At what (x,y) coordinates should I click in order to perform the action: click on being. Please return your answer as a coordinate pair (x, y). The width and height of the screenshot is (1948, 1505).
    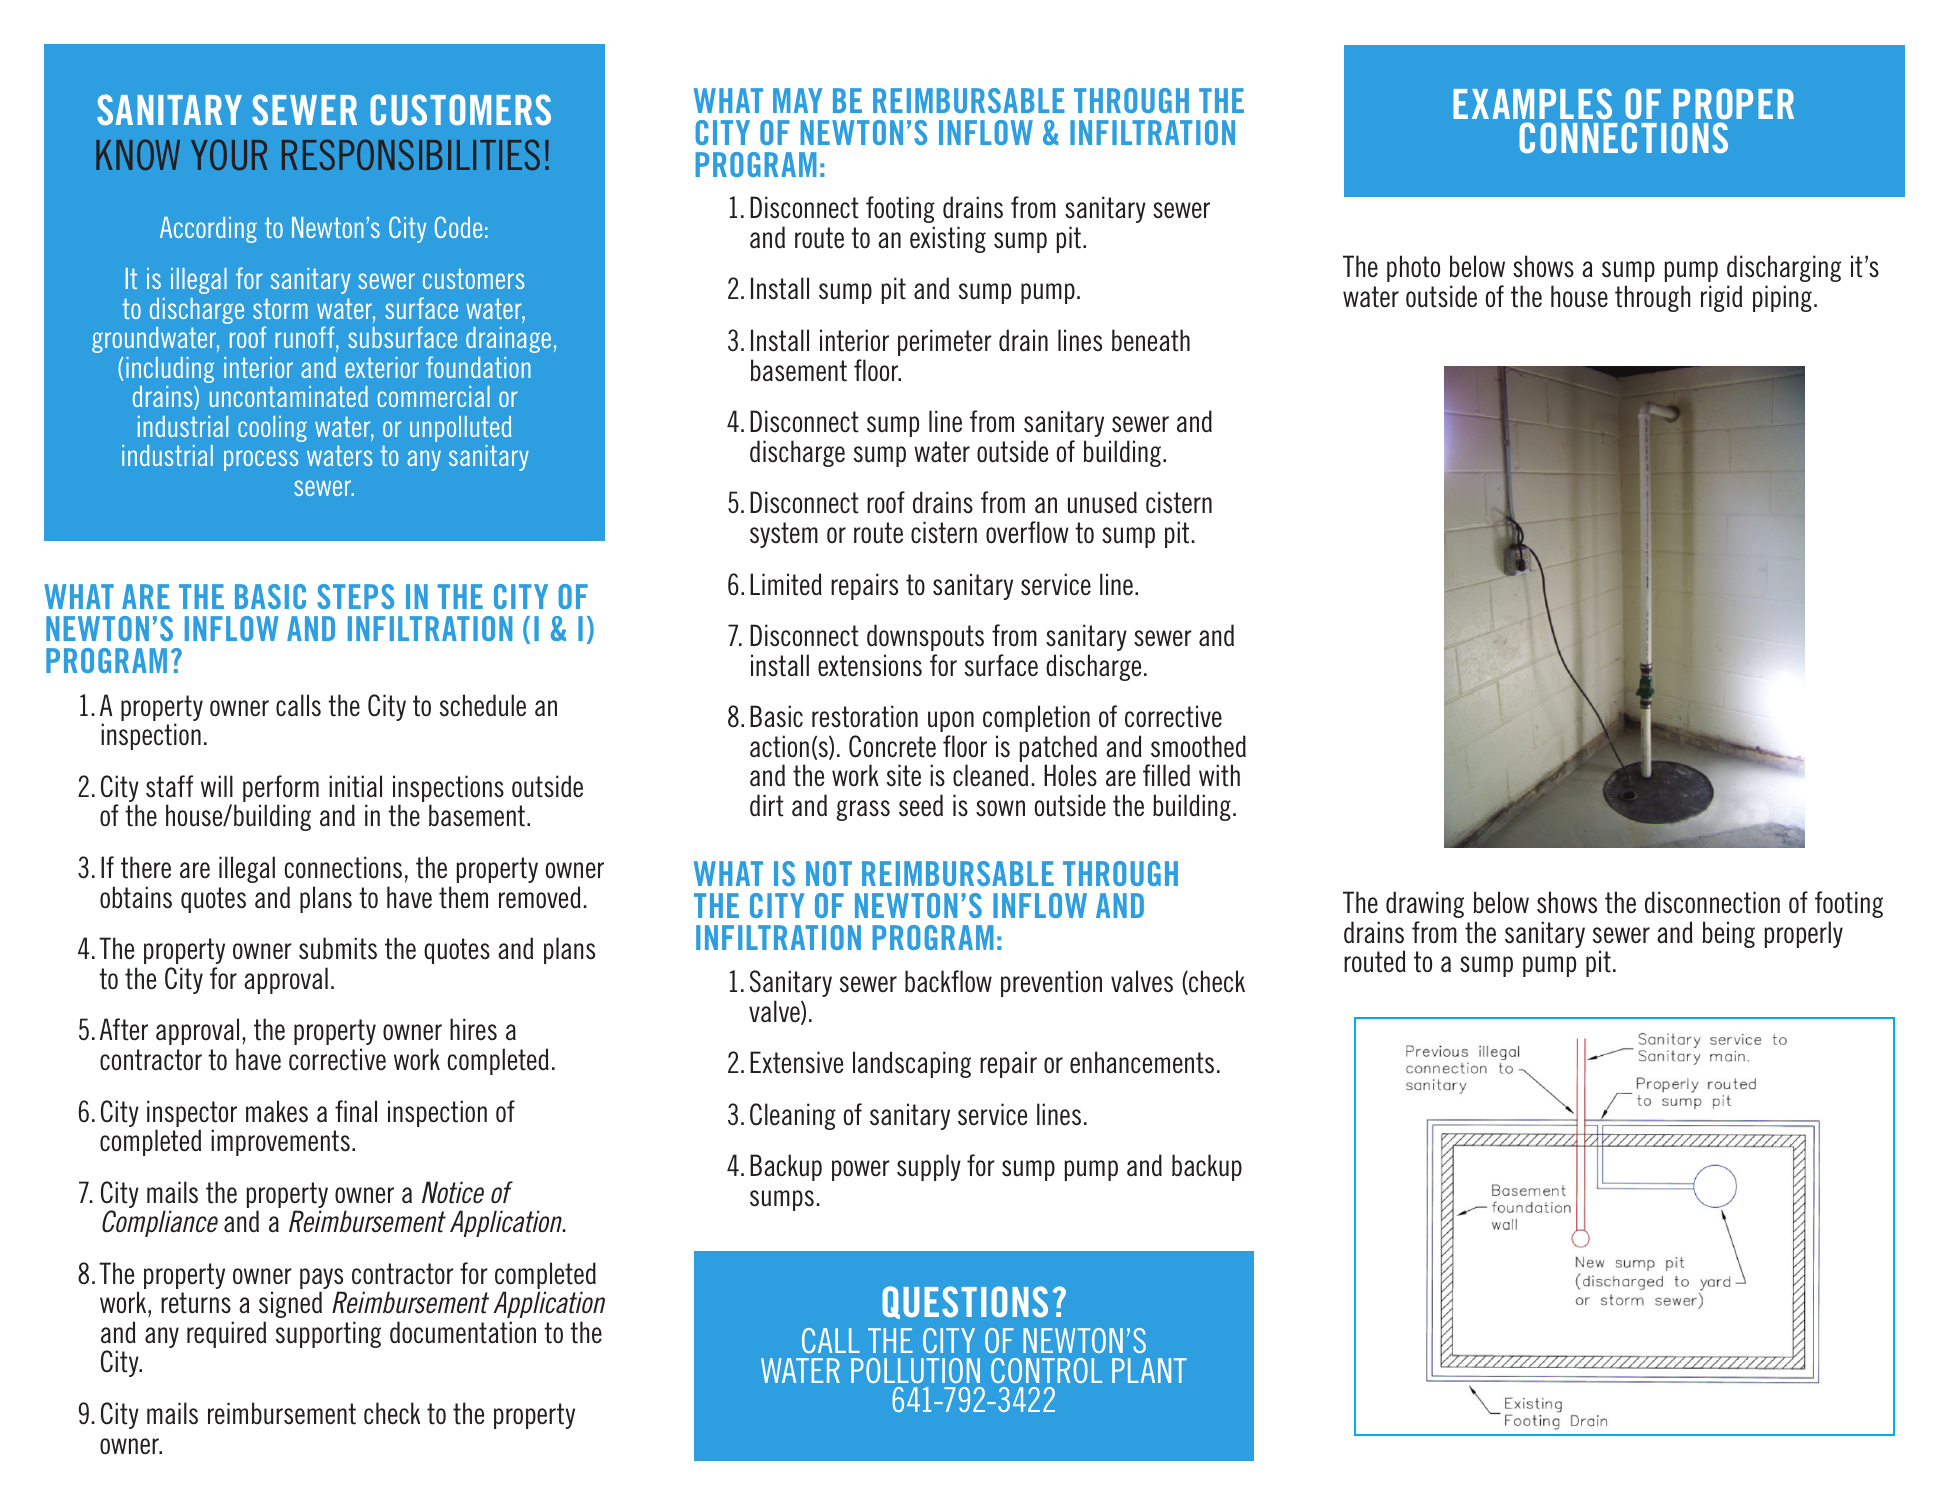
    Looking at the image, I should click on (1729, 934).
